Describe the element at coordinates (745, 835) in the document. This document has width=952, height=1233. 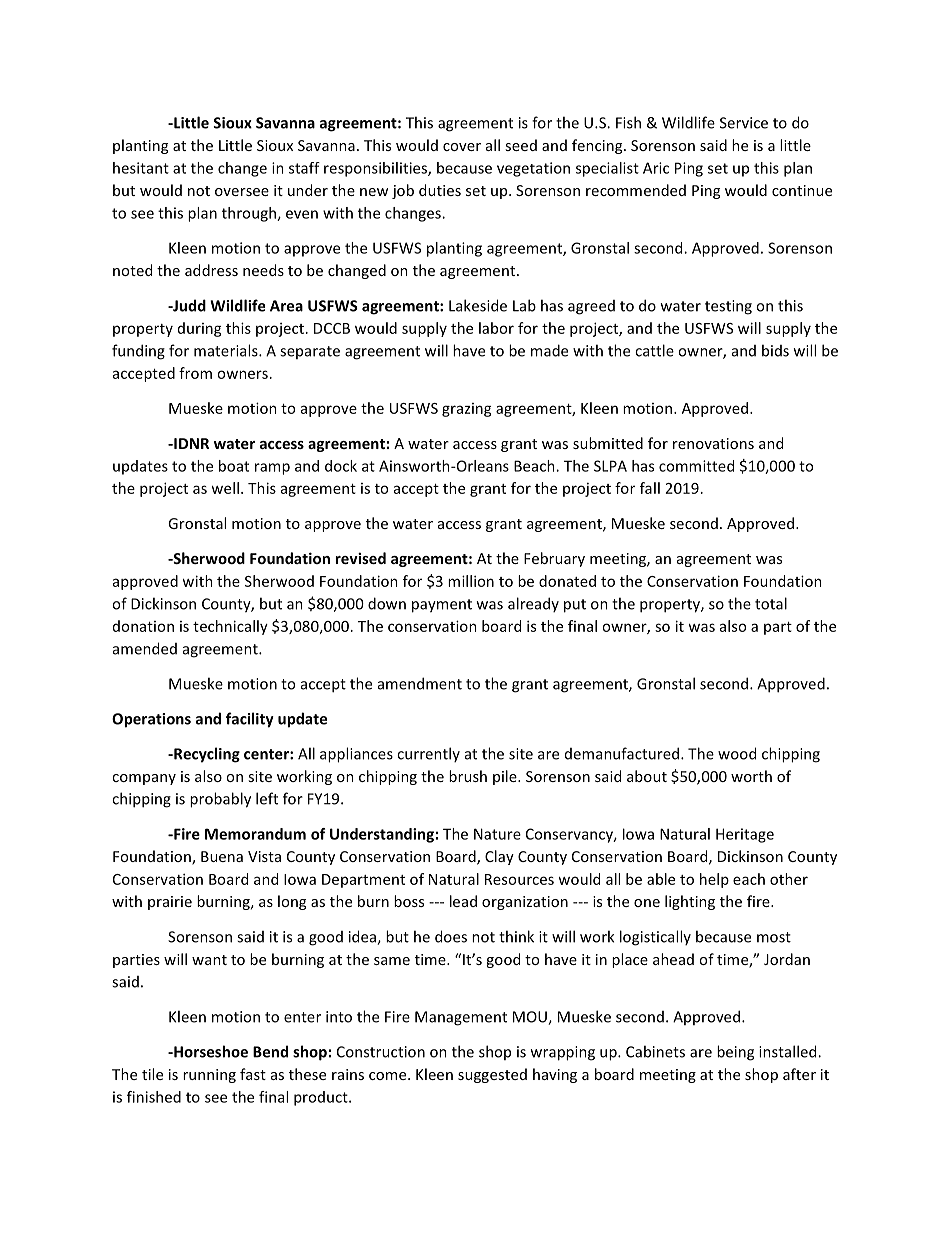
I see `Heritage` at that location.
